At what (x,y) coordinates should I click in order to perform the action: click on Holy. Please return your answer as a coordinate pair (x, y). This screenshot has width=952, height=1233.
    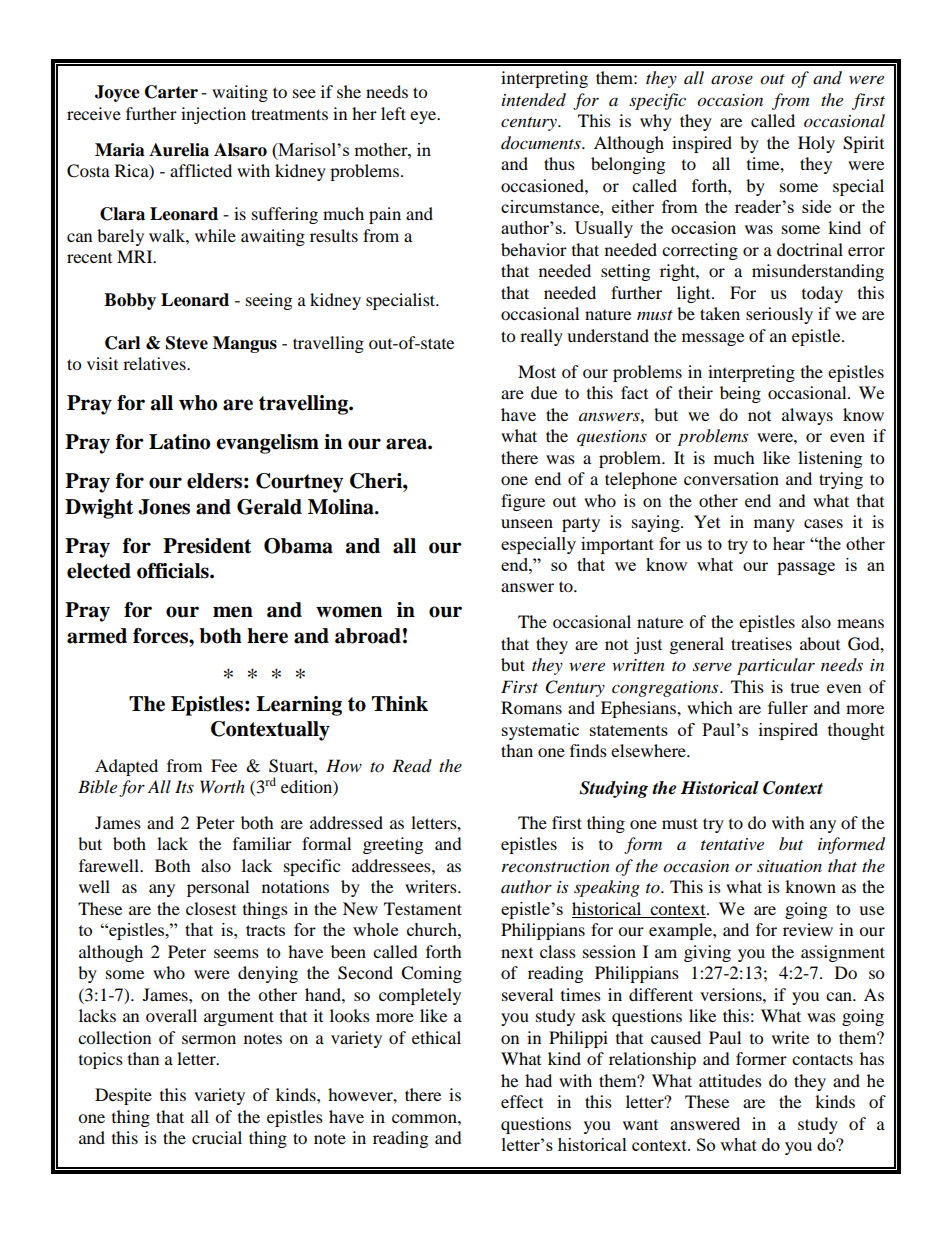
    Looking at the image, I should click on (816, 144).
